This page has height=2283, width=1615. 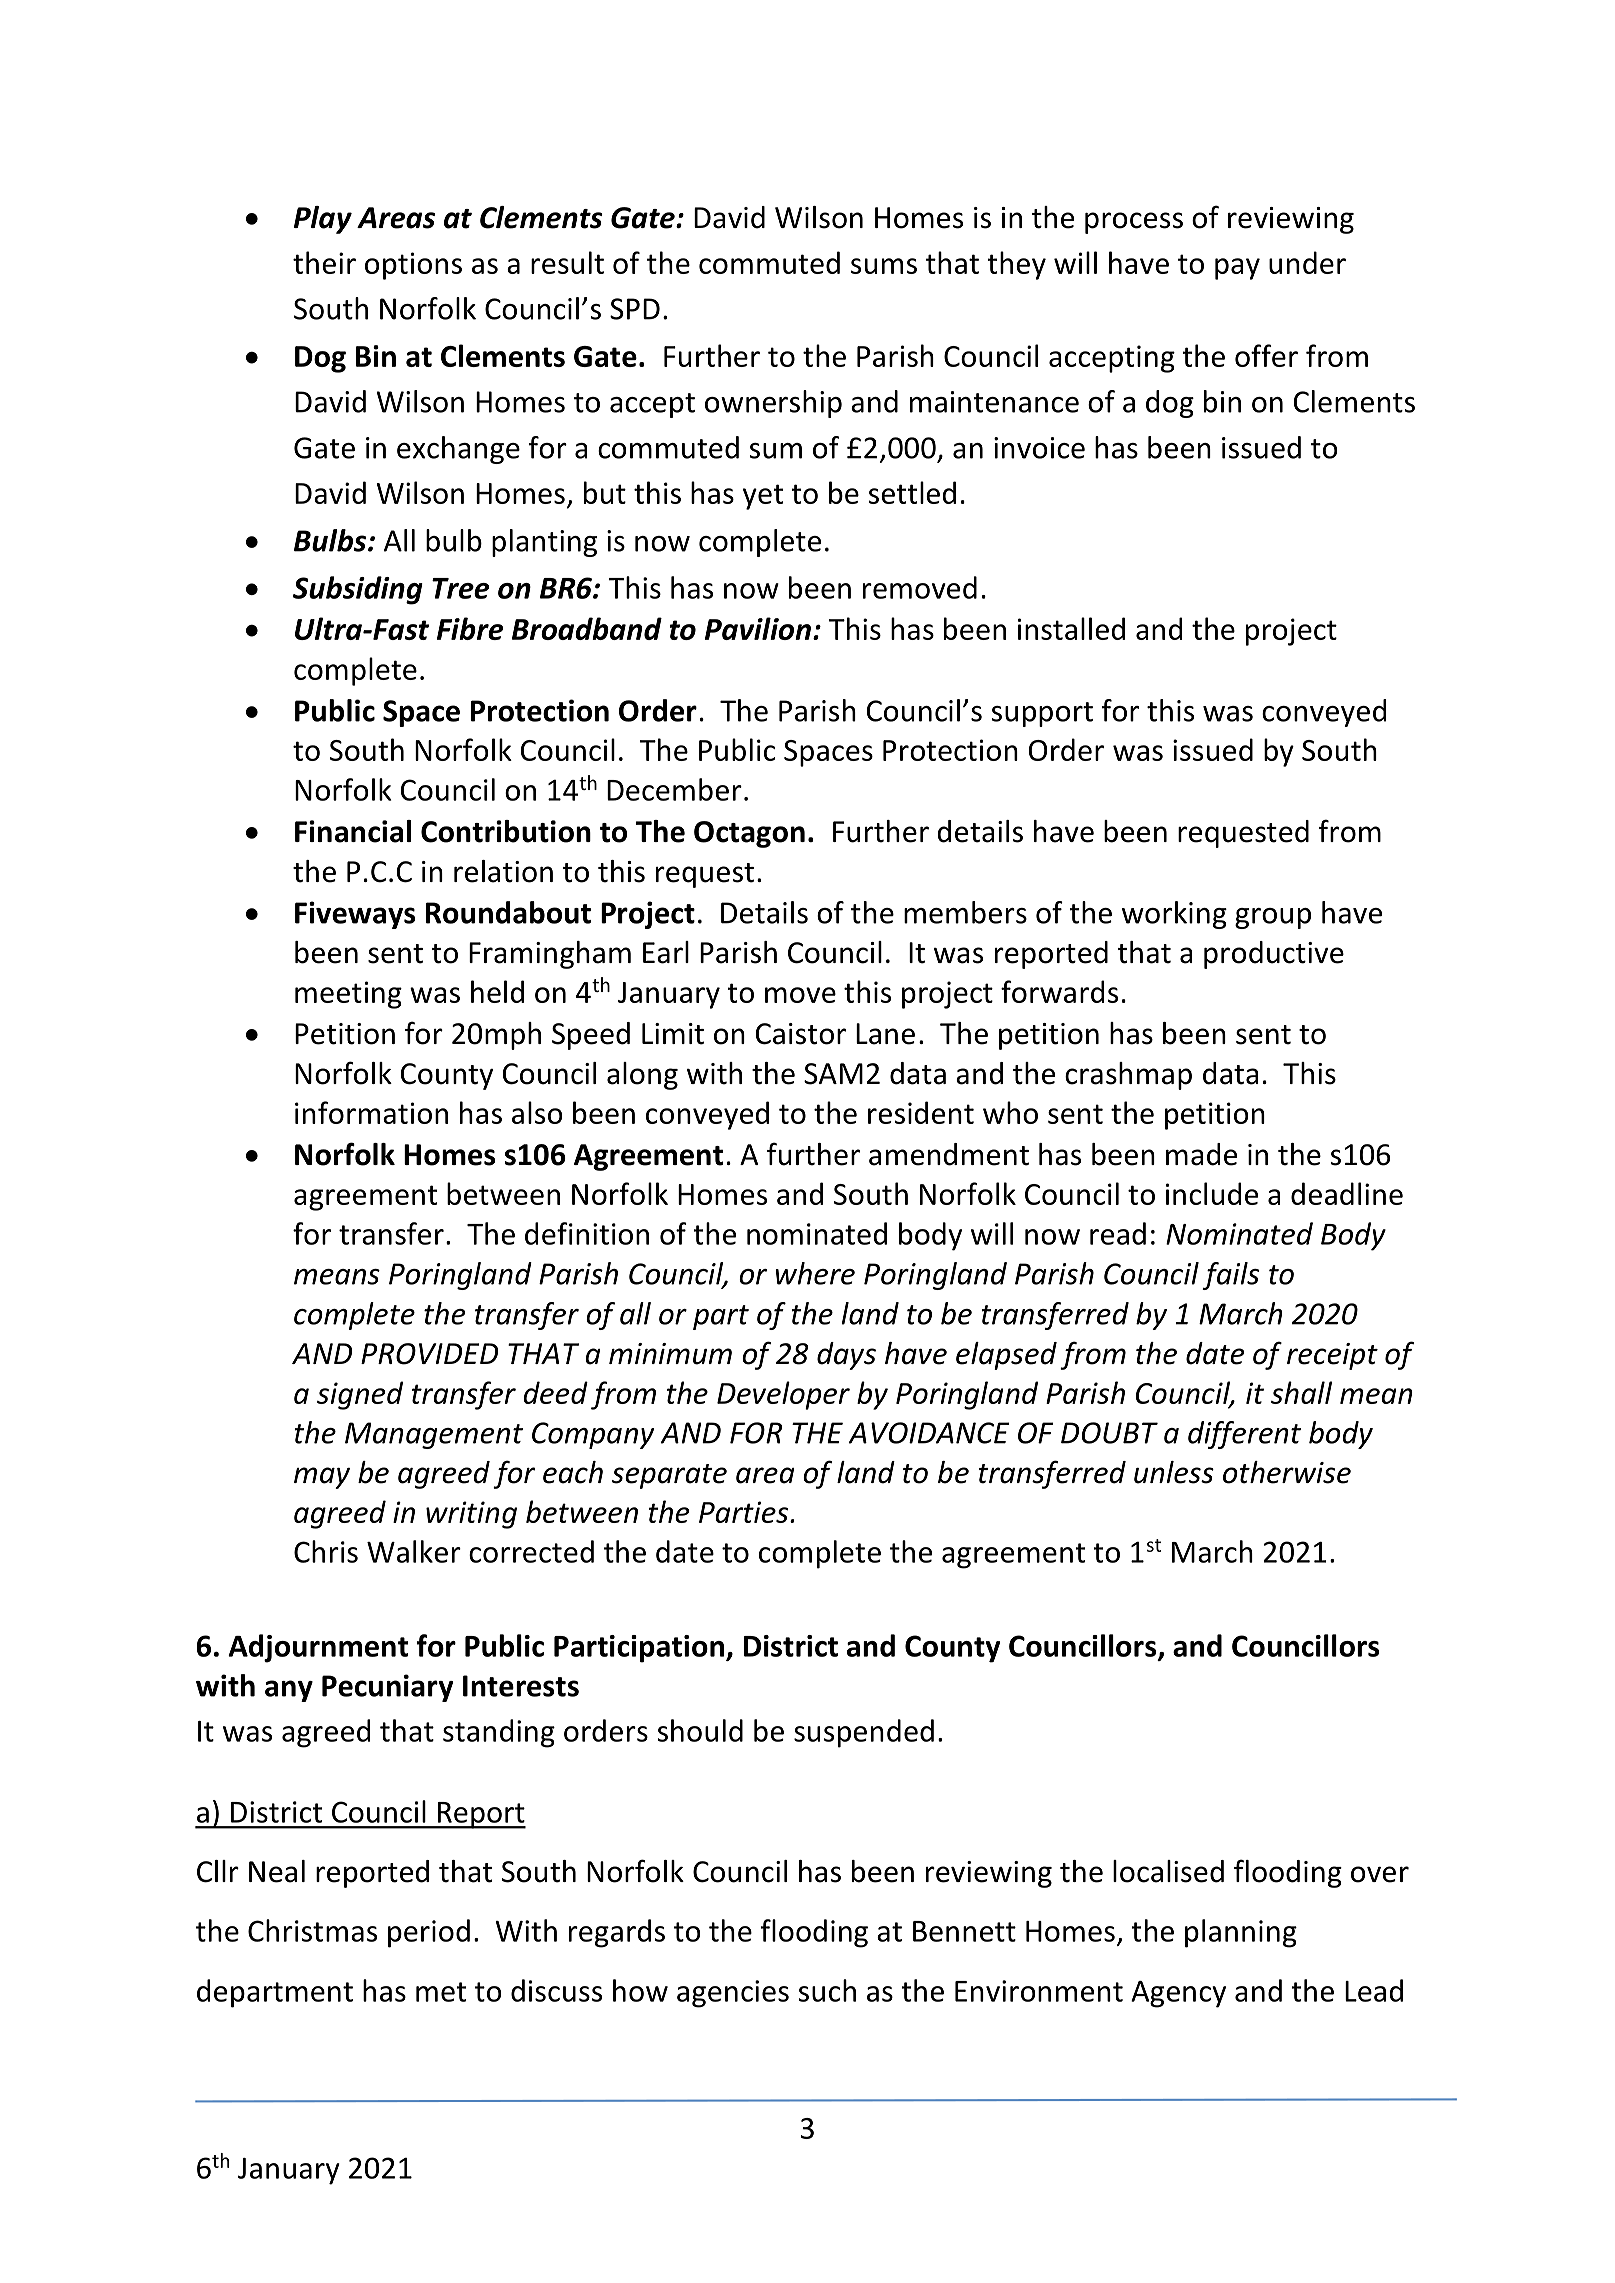 What do you see at coordinates (921, 1112) in the page?
I see `resident` at bounding box center [921, 1112].
